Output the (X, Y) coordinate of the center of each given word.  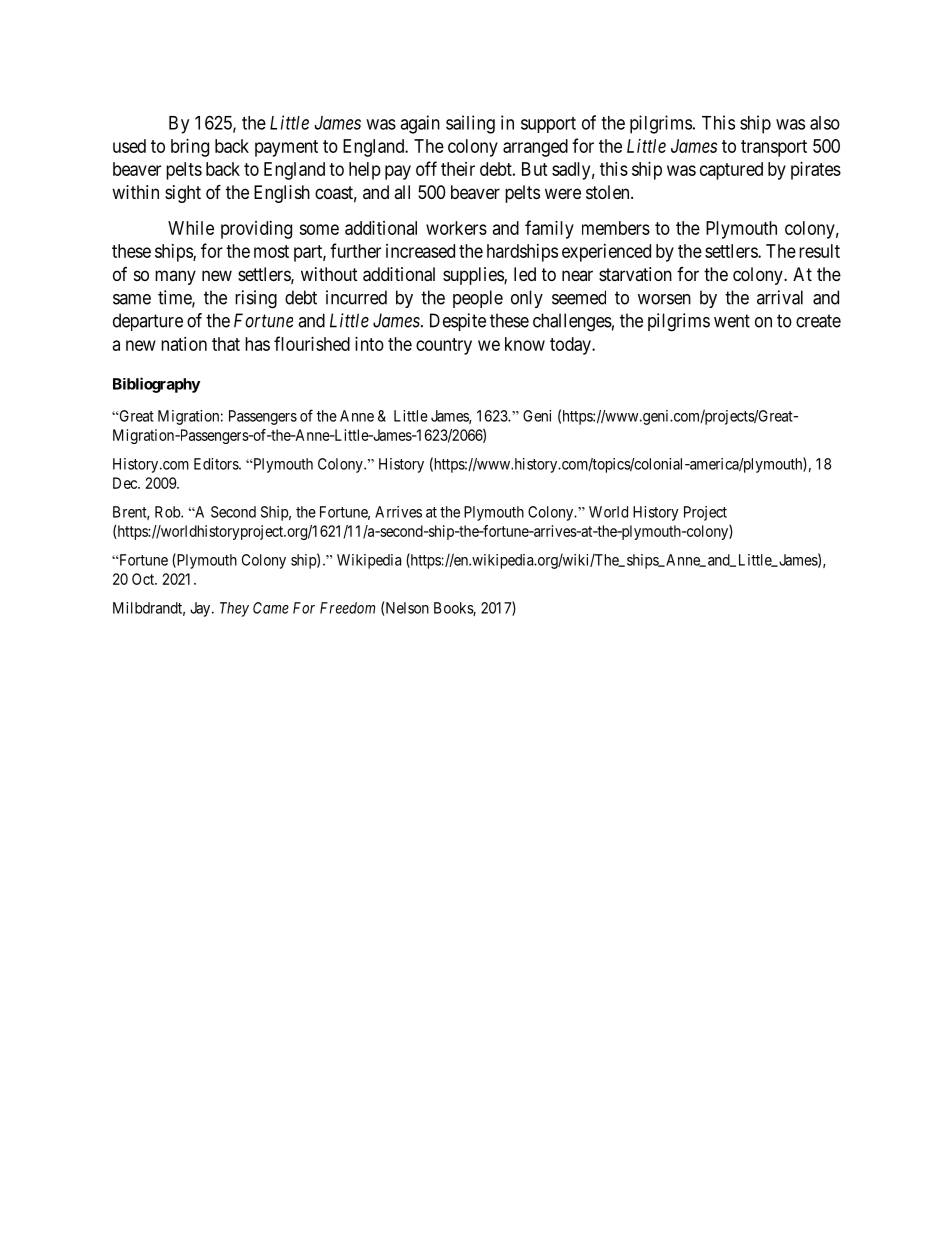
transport (774, 148)
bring (190, 148)
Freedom (347, 608)
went (732, 321)
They (234, 609)
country (444, 346)
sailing (470, 124)
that (226, 344)
